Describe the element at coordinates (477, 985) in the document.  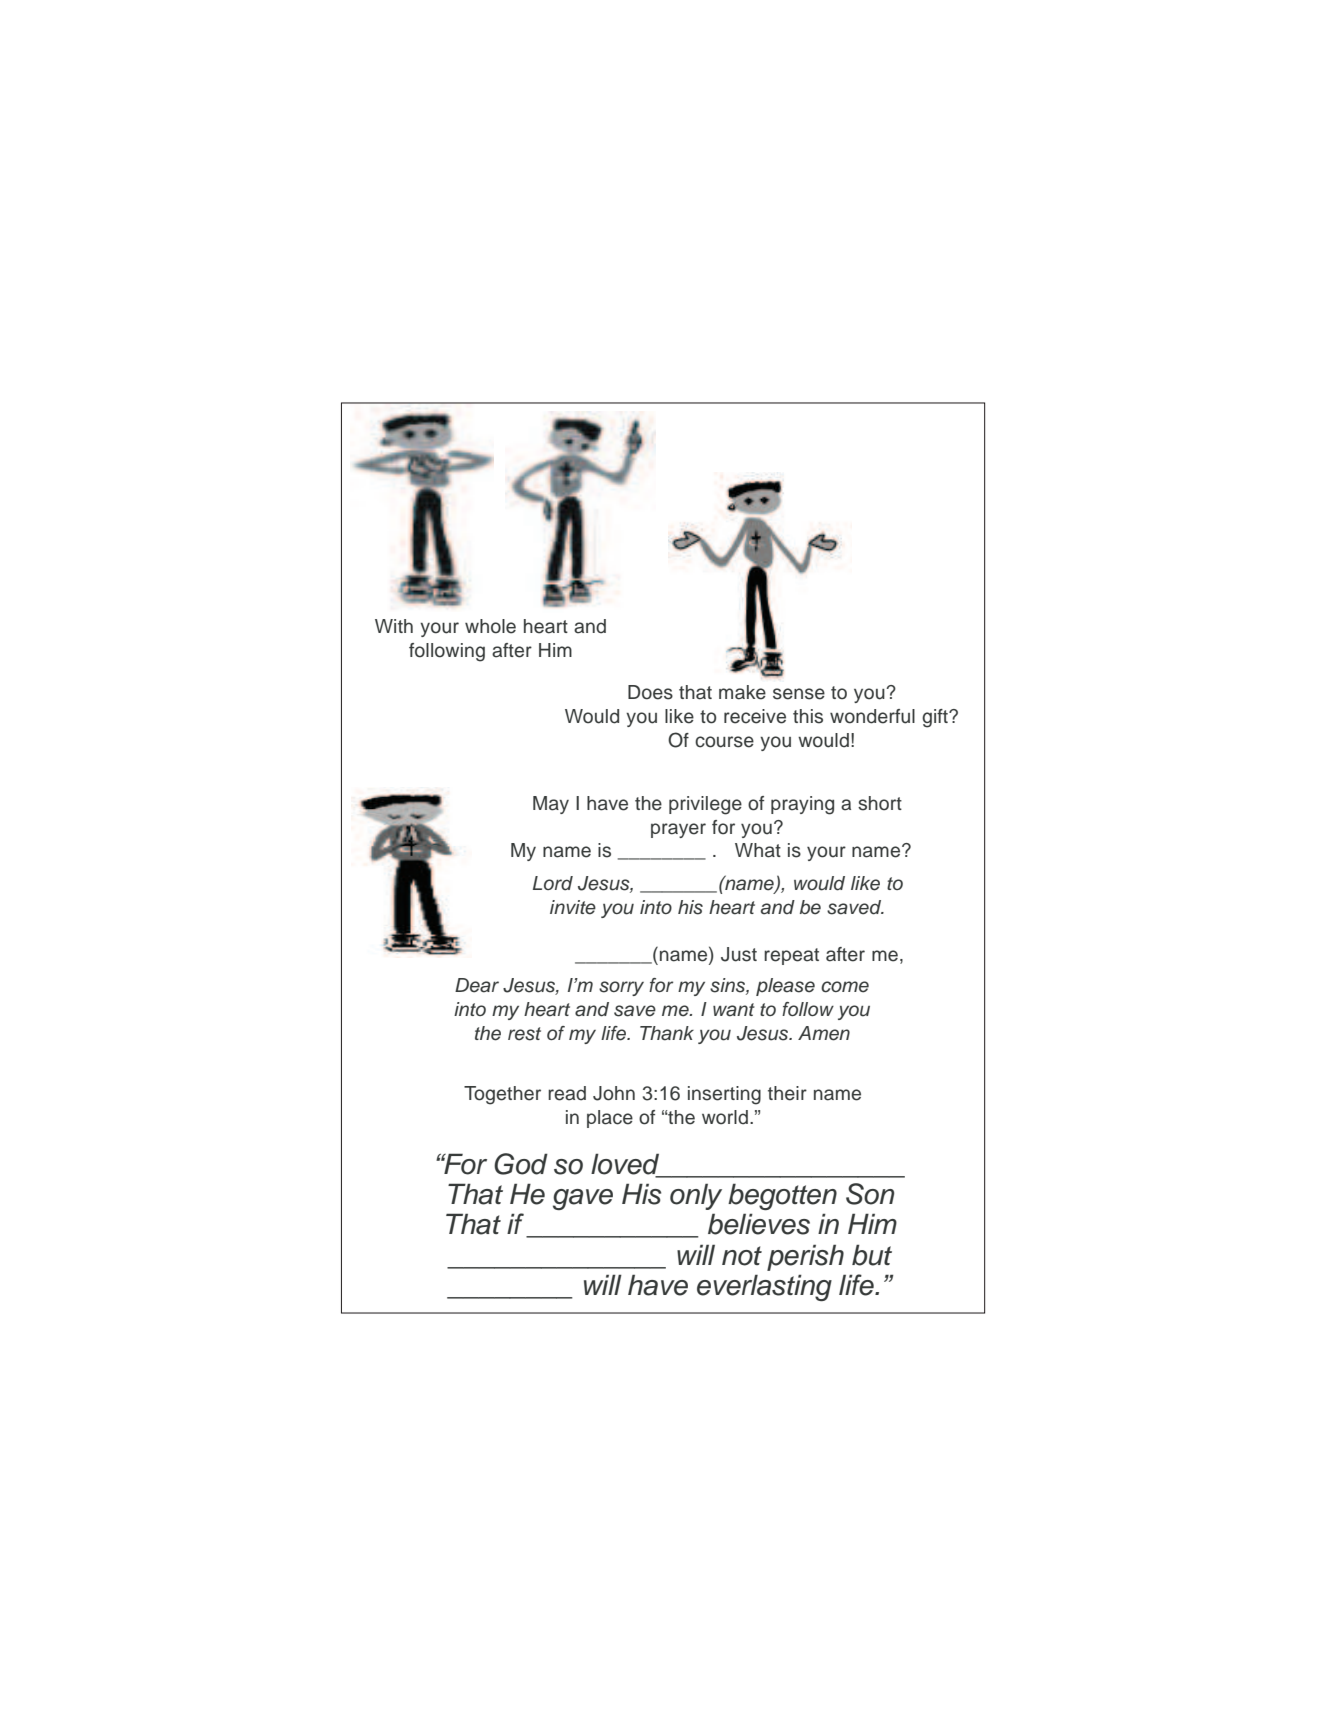
I see `Dear` at that location.
